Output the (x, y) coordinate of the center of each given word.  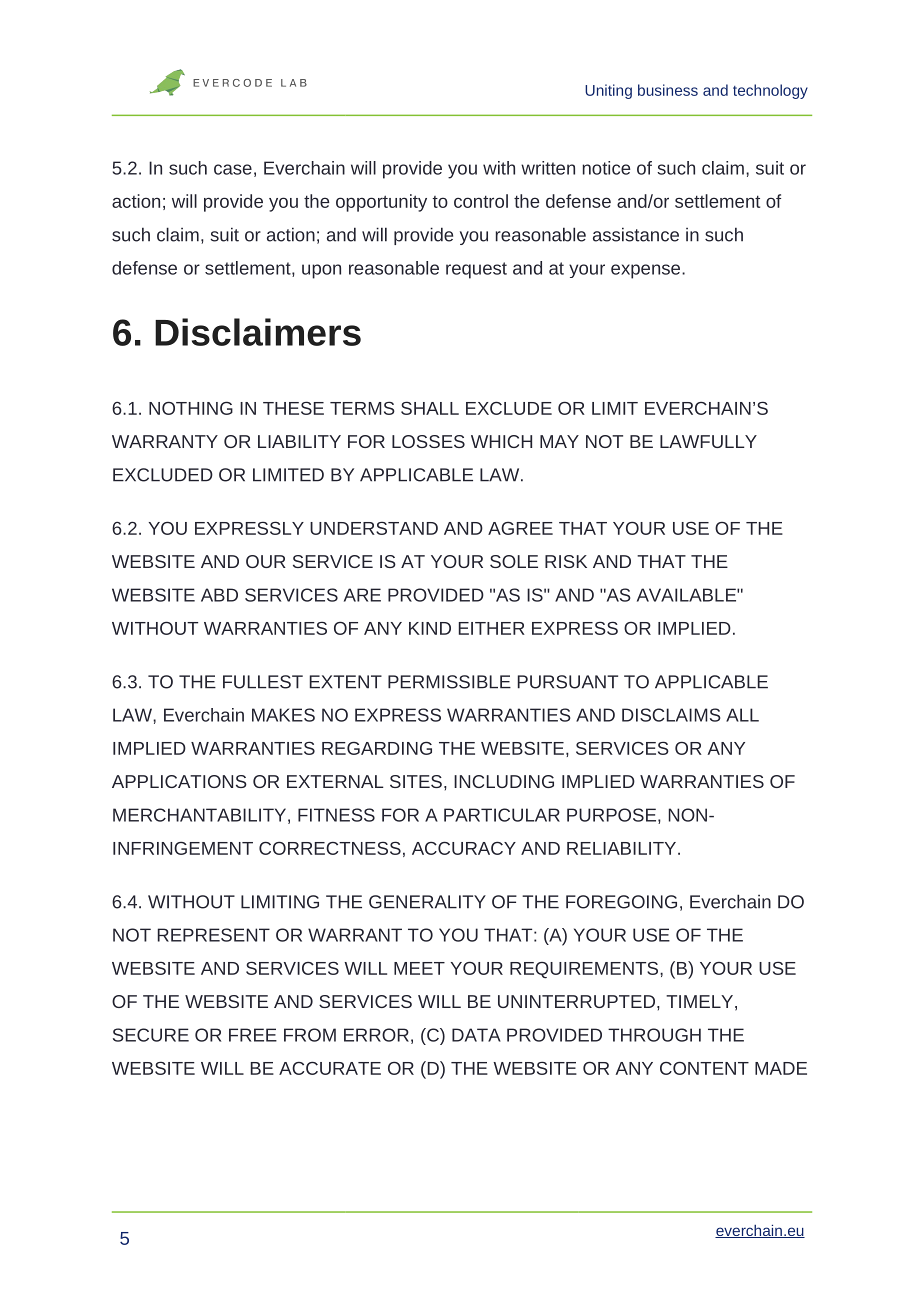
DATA (476, 1035)
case (233, 169)
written (548, 168)
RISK (566, 561)
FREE (253, 1035)
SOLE (514, 561)
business (668, 90)
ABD (219, 595)
